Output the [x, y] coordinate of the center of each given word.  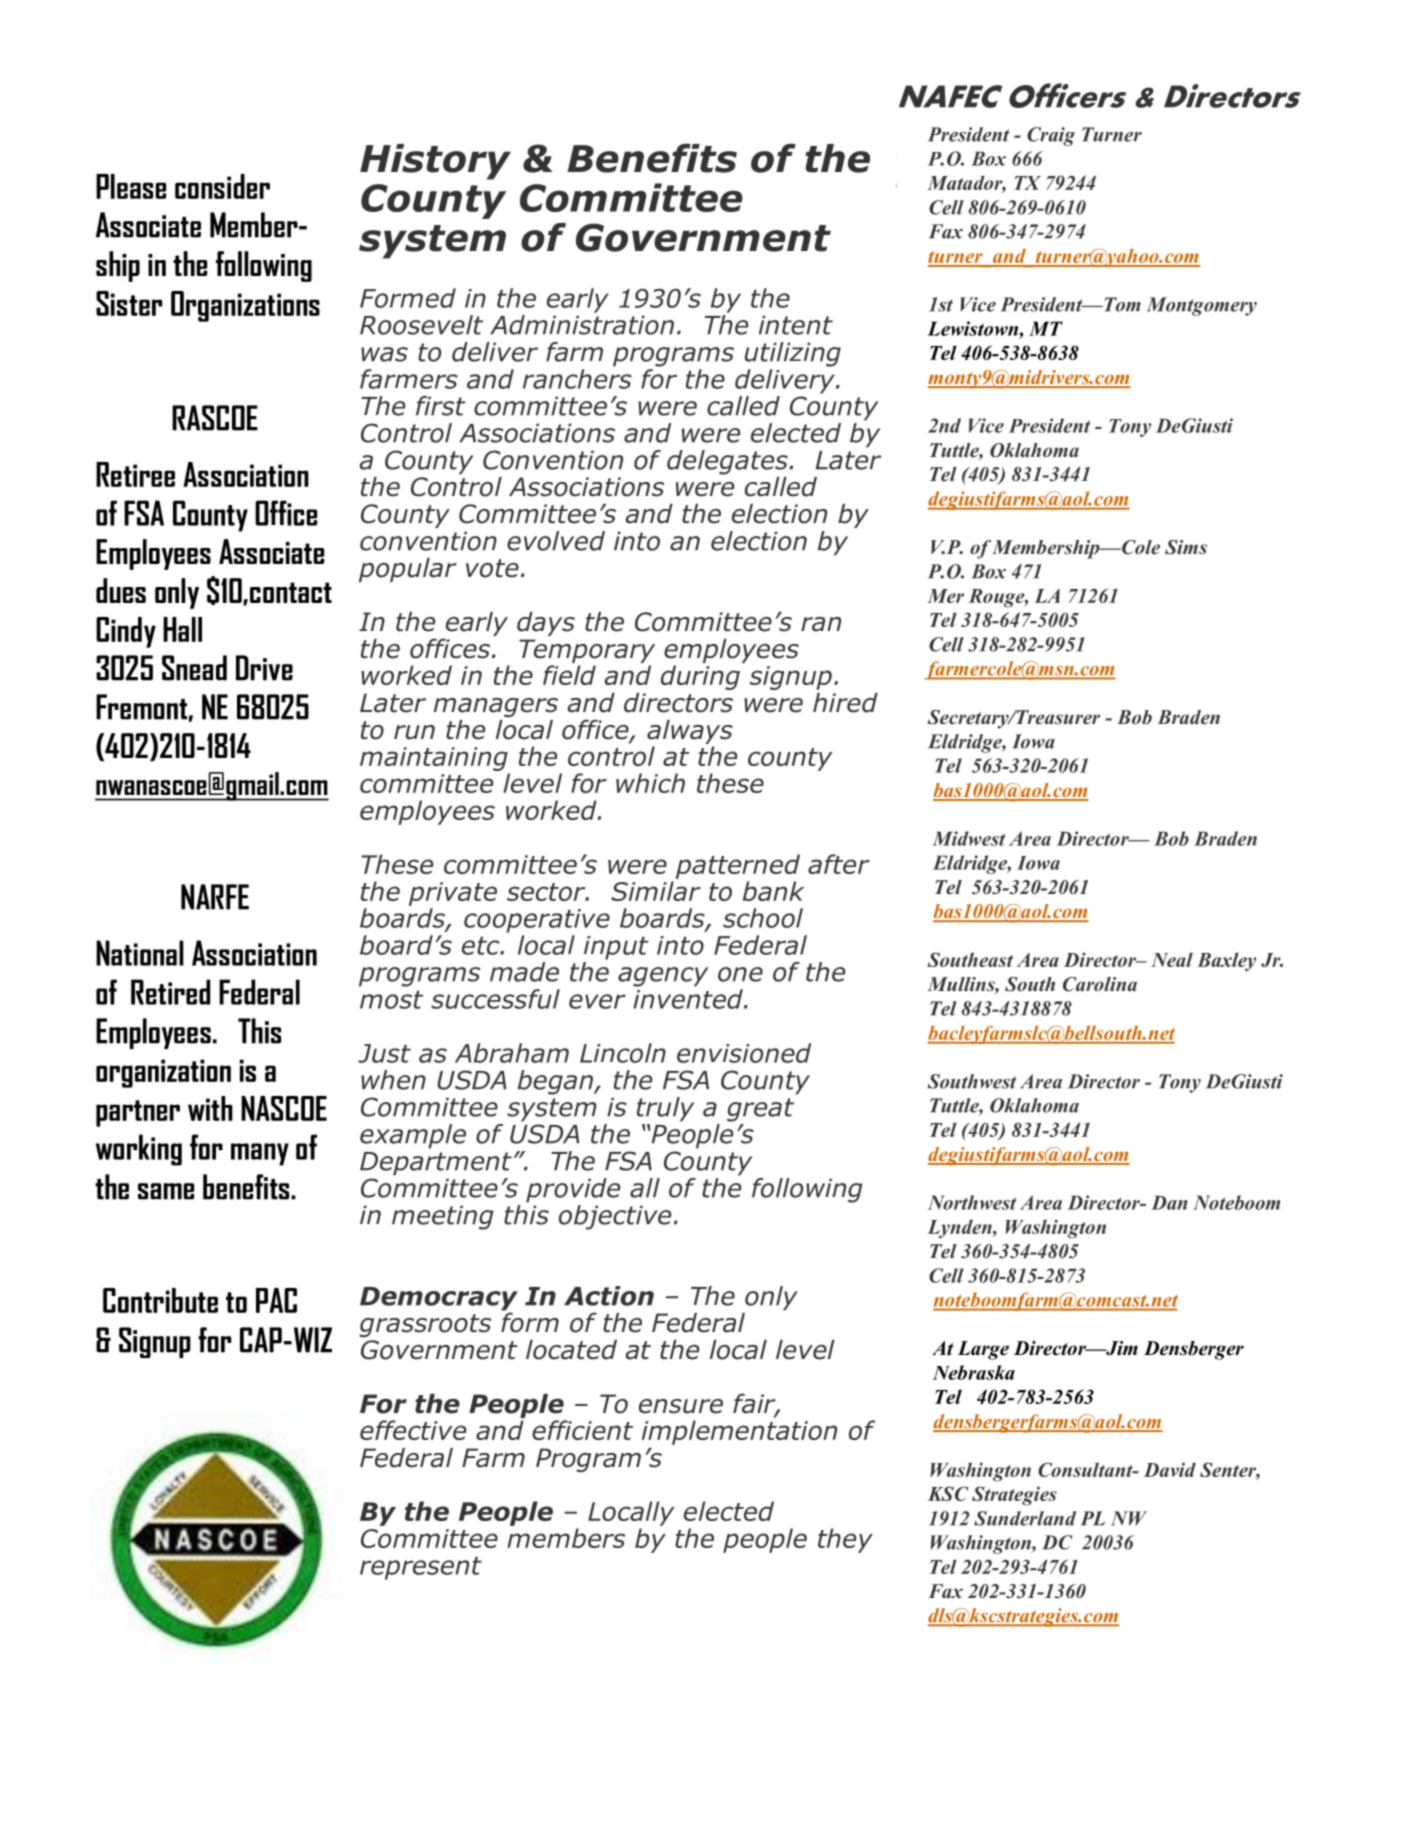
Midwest [969, 838]
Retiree [135, 474]
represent [421, 1568]
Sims [1186, 547]
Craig [1051, 136]
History [435, 162]
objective [615, 1217]
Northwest [972, 1202]
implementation [739, 1432]
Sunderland [1025, 1518]
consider [222, 186]
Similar [656, 891]
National [140, 953]
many [260, 1154]
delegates [728, 462]
